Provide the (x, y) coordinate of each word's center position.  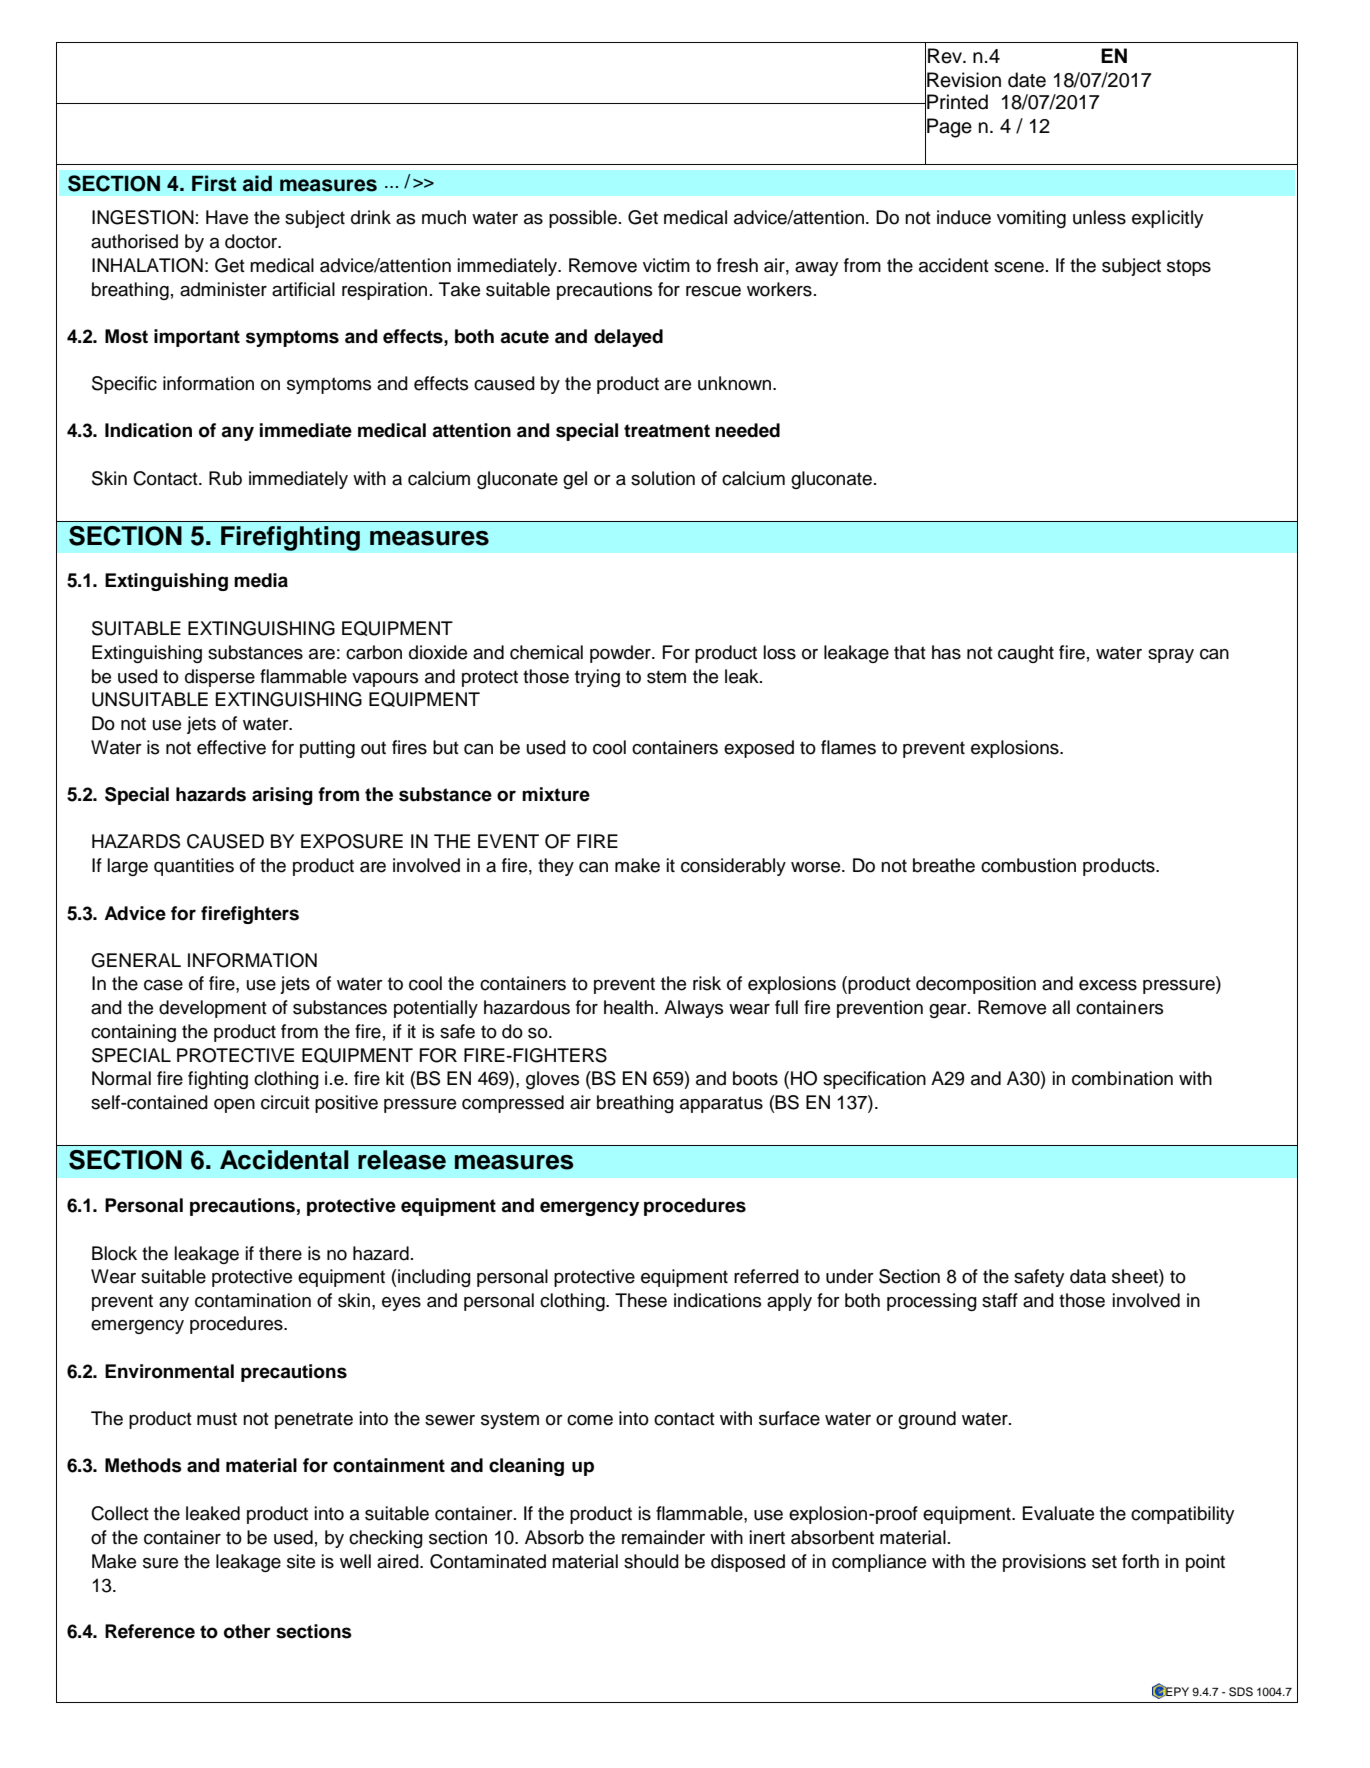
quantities (194, 867)
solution (663, 478)
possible (583, 219)
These (641, 1300)
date (1027, 80)
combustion (1028, 865)
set (1104, 1562)
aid (257, 183)
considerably (733, 867)
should (651, 1561)
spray (1171, 656)
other (247, 1631)
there (280, 1253)
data (1088, 1276)
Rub (225, 478)
